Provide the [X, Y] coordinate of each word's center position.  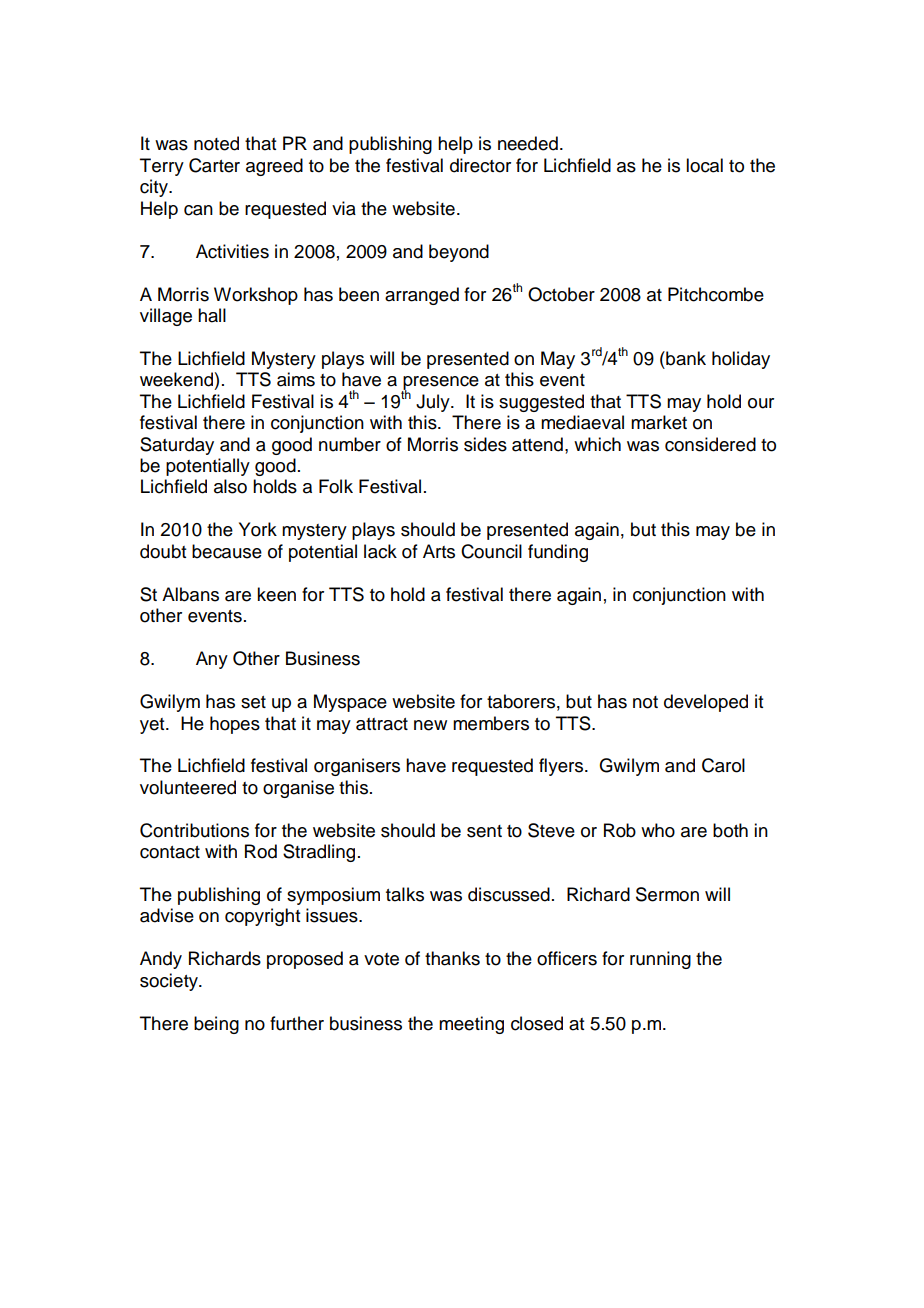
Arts [439, 551]
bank [685, 358]
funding [558, 553]
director [480, 165]
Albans [190, 594]
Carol [723, 765]
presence [440, 384]
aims [296, 379]
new [430, 725]
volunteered [188, 787]
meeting [471, 1025]
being [216, 1025]
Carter [214, 165]
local [704, 165]
